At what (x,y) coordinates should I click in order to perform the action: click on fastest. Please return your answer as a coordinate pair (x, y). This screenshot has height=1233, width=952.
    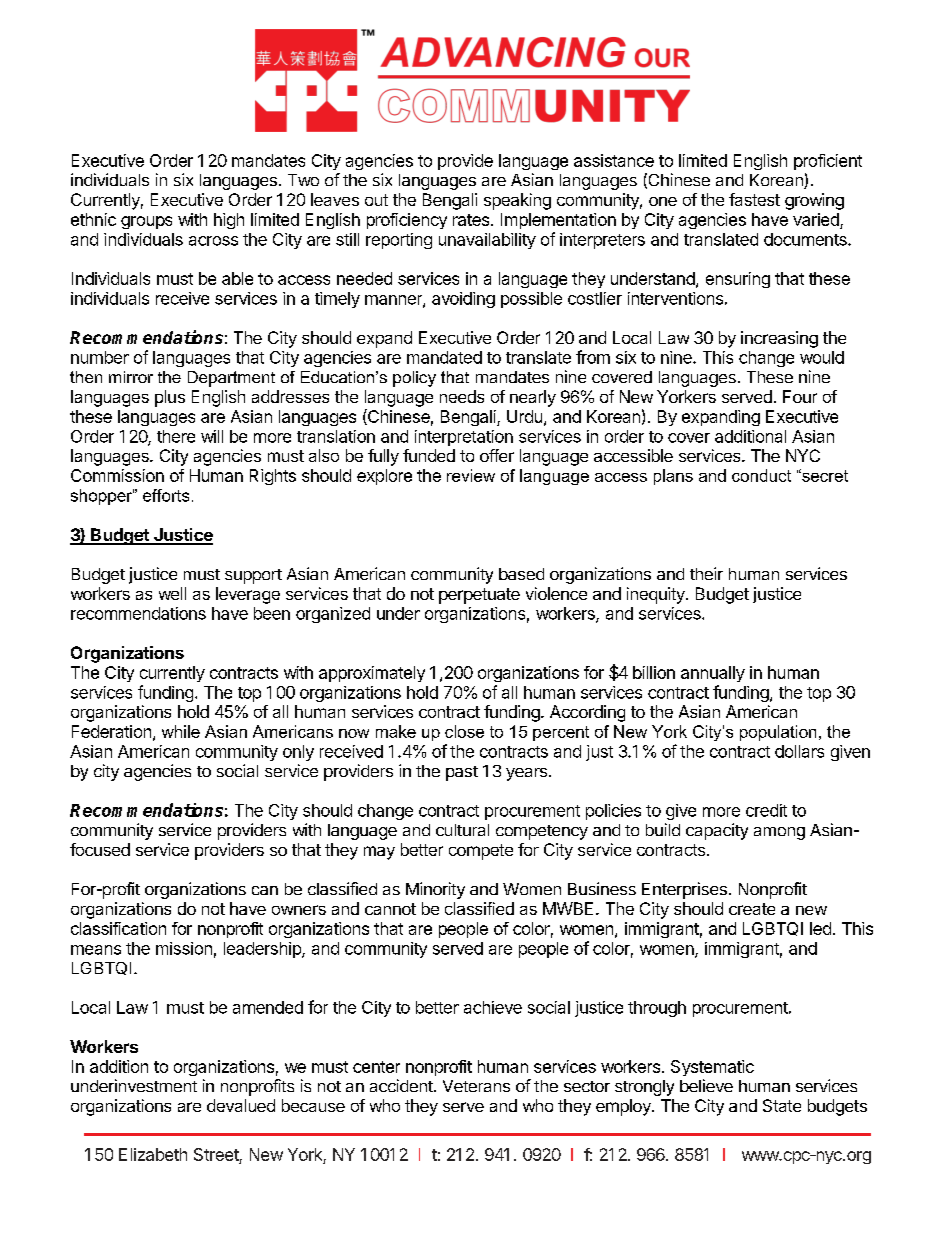
    Looking at the image, I should click on (754, 199).
